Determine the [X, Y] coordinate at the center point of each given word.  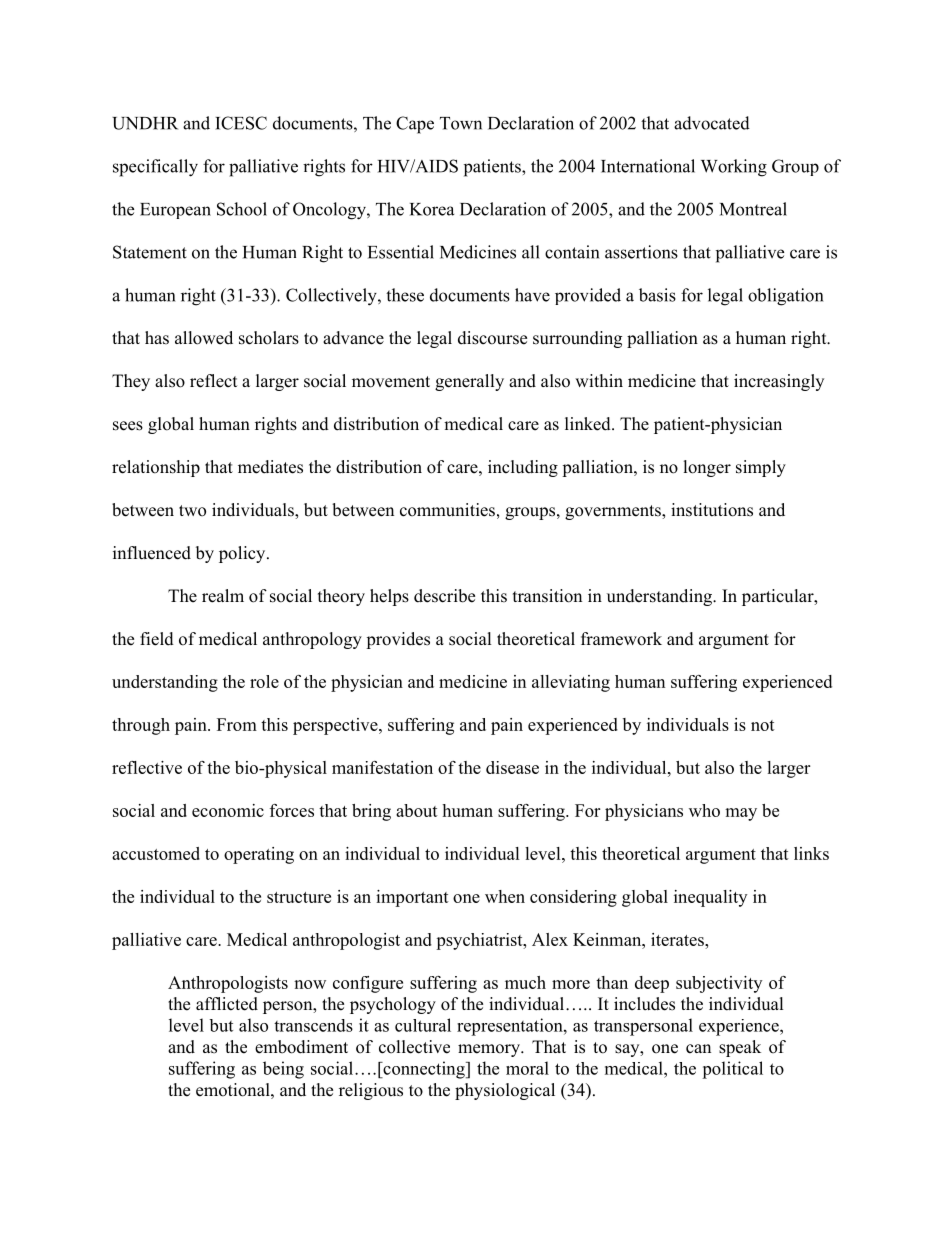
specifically [155, 168]
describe [444, 596]
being [283, 1070]
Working [734, 168]
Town [461, 123]
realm [223, 596]
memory [490, 1050]
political [732, 1070]
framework [621, 639]
